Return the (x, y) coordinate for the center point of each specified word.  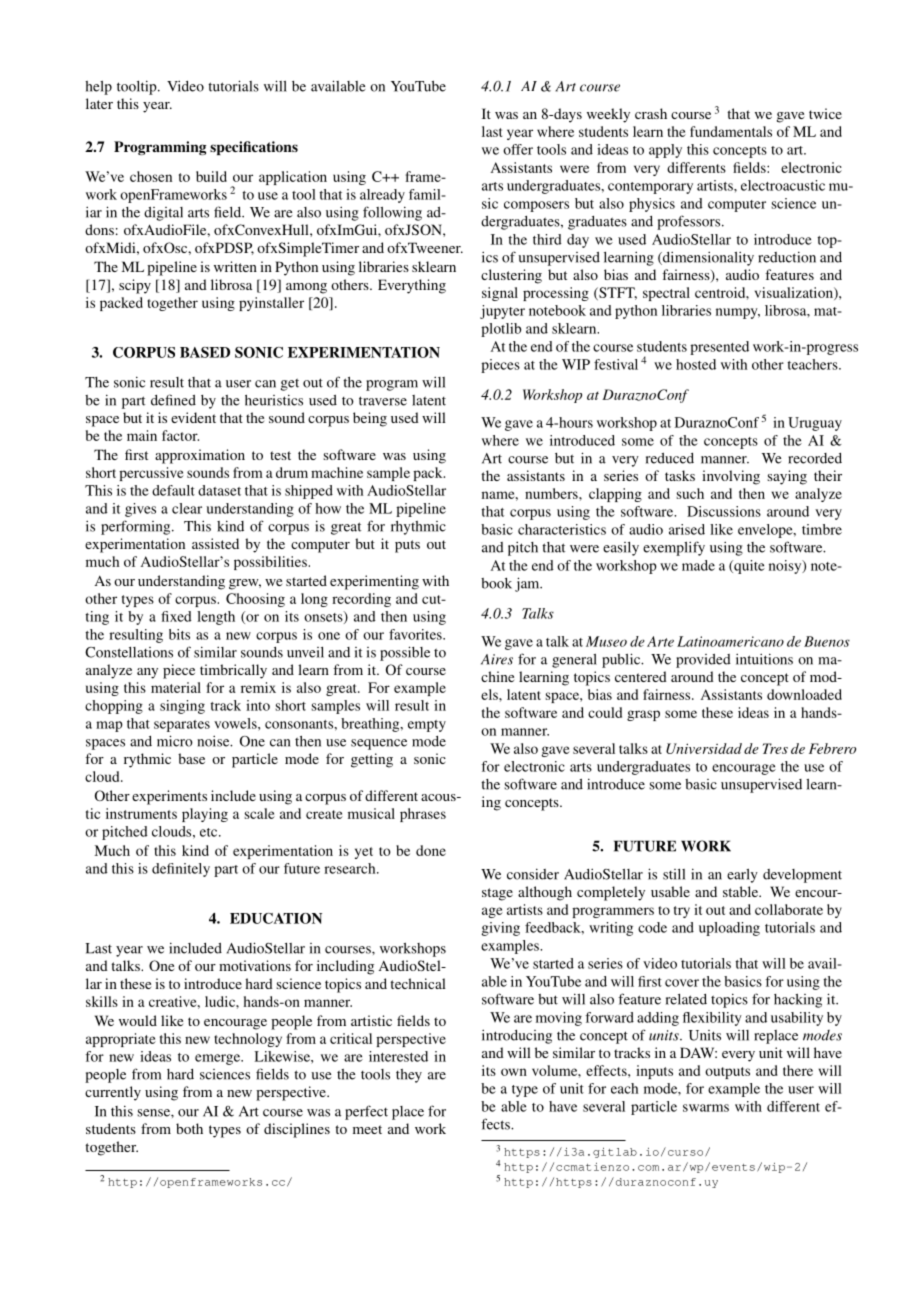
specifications (254, 148)
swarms (706, 1108)
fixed (176, 616)
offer (518, 149)
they (409, 1076)
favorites (416, 634)
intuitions (764, 659)
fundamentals (731, 131)
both (189, 1128)
